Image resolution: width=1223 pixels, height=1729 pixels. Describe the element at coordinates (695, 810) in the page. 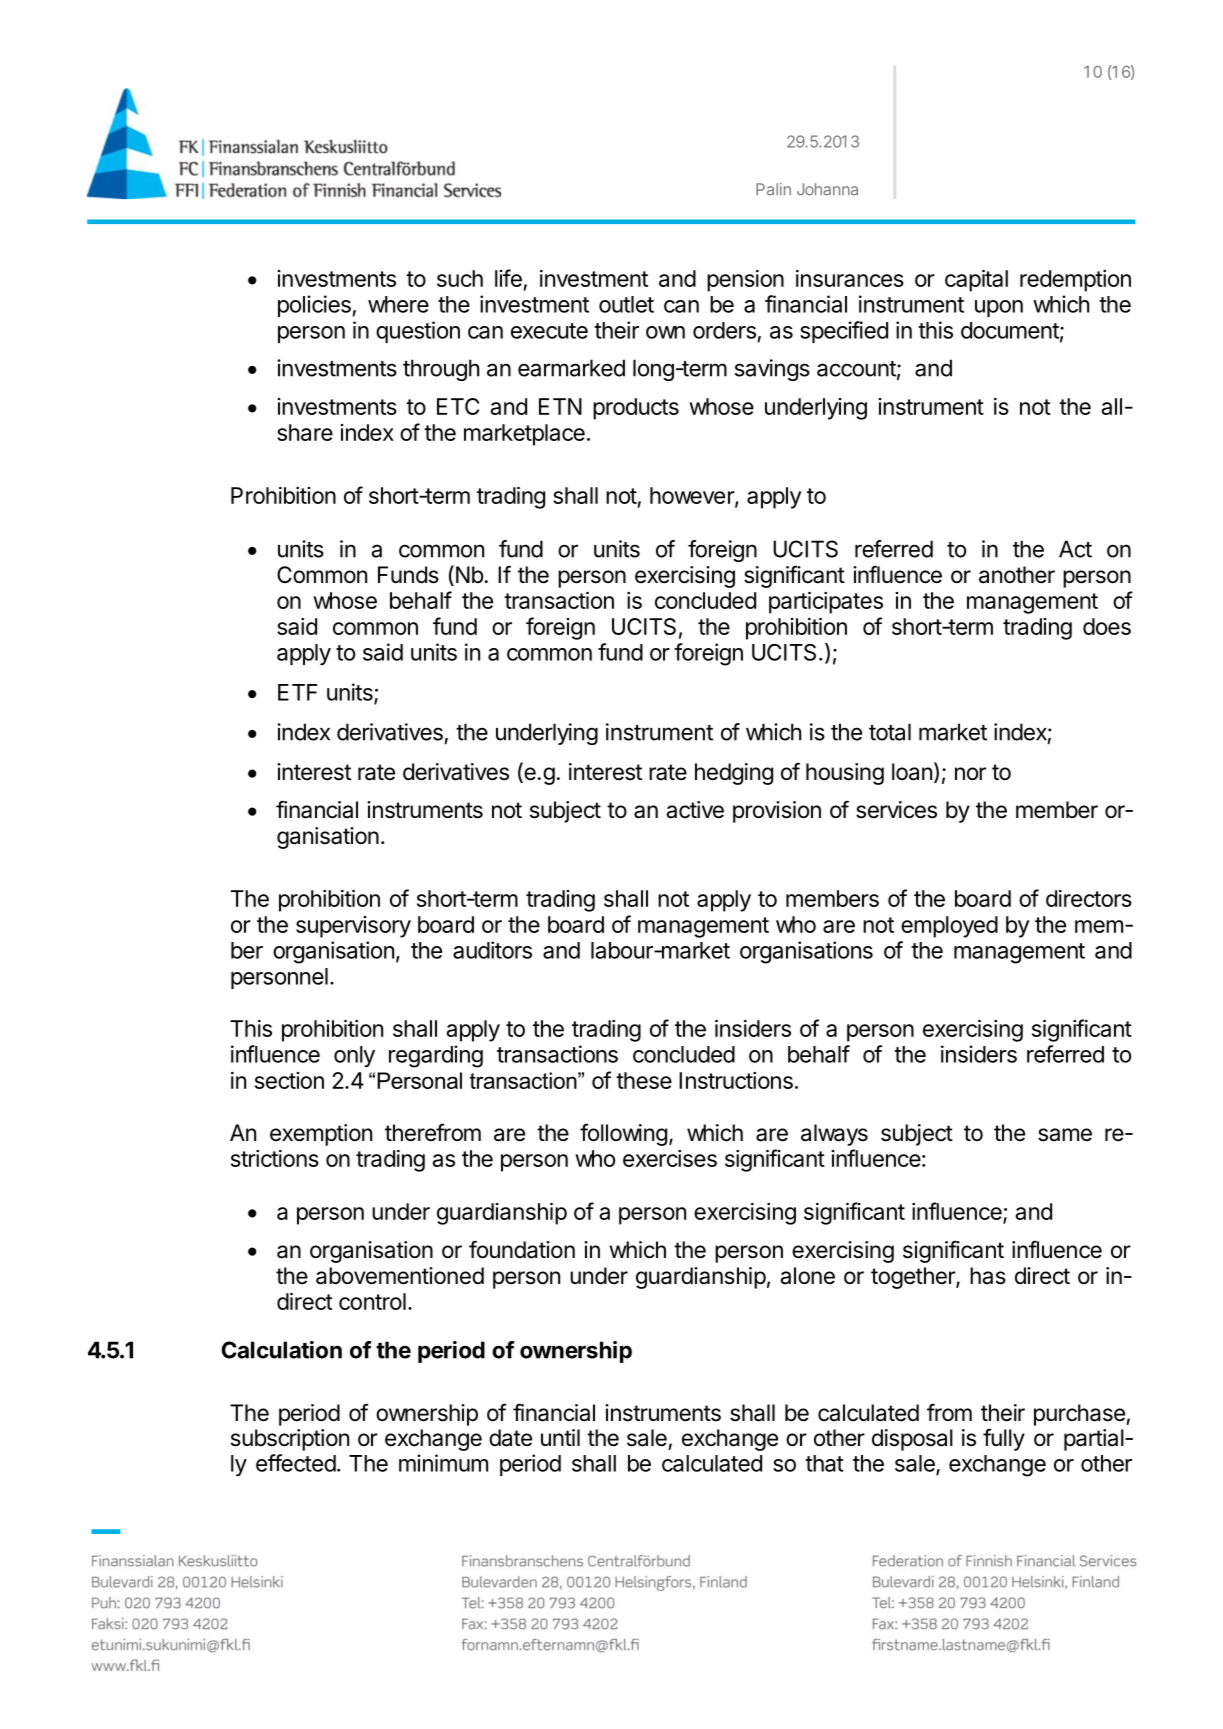

I see `active` at that location.
